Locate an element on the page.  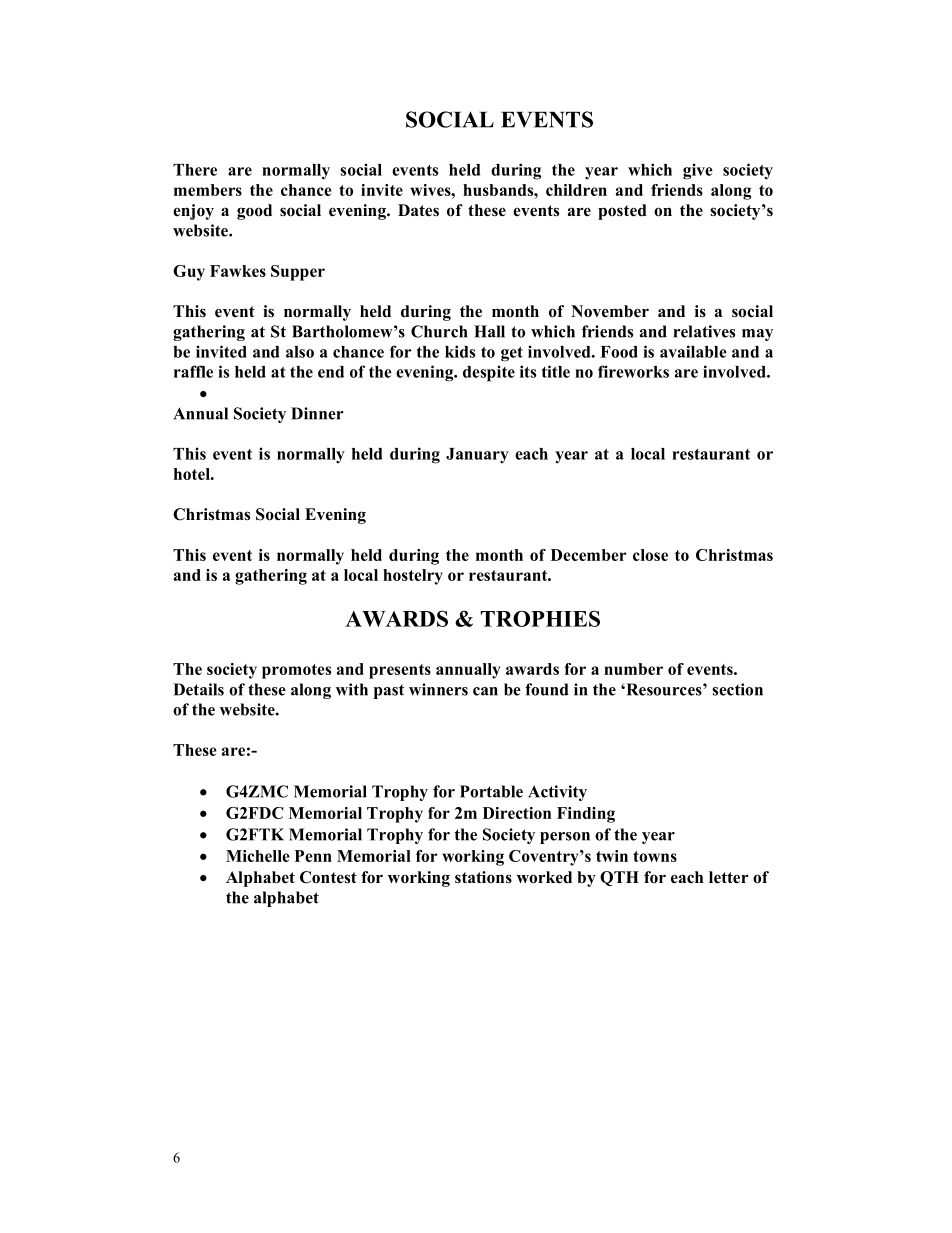
give is located at coordinates (698, 171).
